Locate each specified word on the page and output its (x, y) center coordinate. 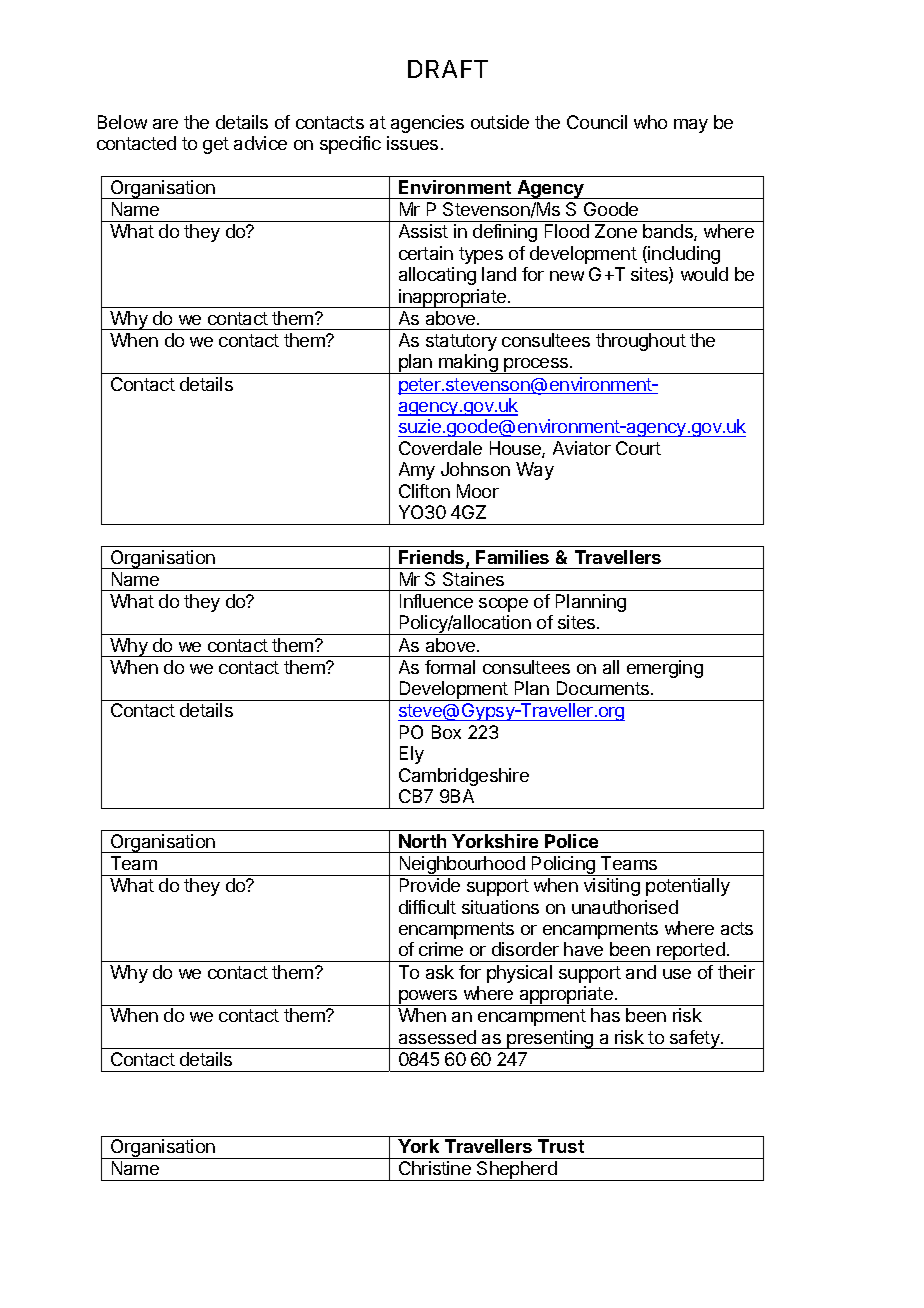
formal (450, 667)
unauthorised (625, 907)
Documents (604, 688)
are (165, 124)
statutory (461, 342)
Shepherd (517, 1171)
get (216, 145)
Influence (436, 601)
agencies (427, 124)
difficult (427, 907)
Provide (430, 885)
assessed (437, 1037)
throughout (641, 342)
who (650, 122)
